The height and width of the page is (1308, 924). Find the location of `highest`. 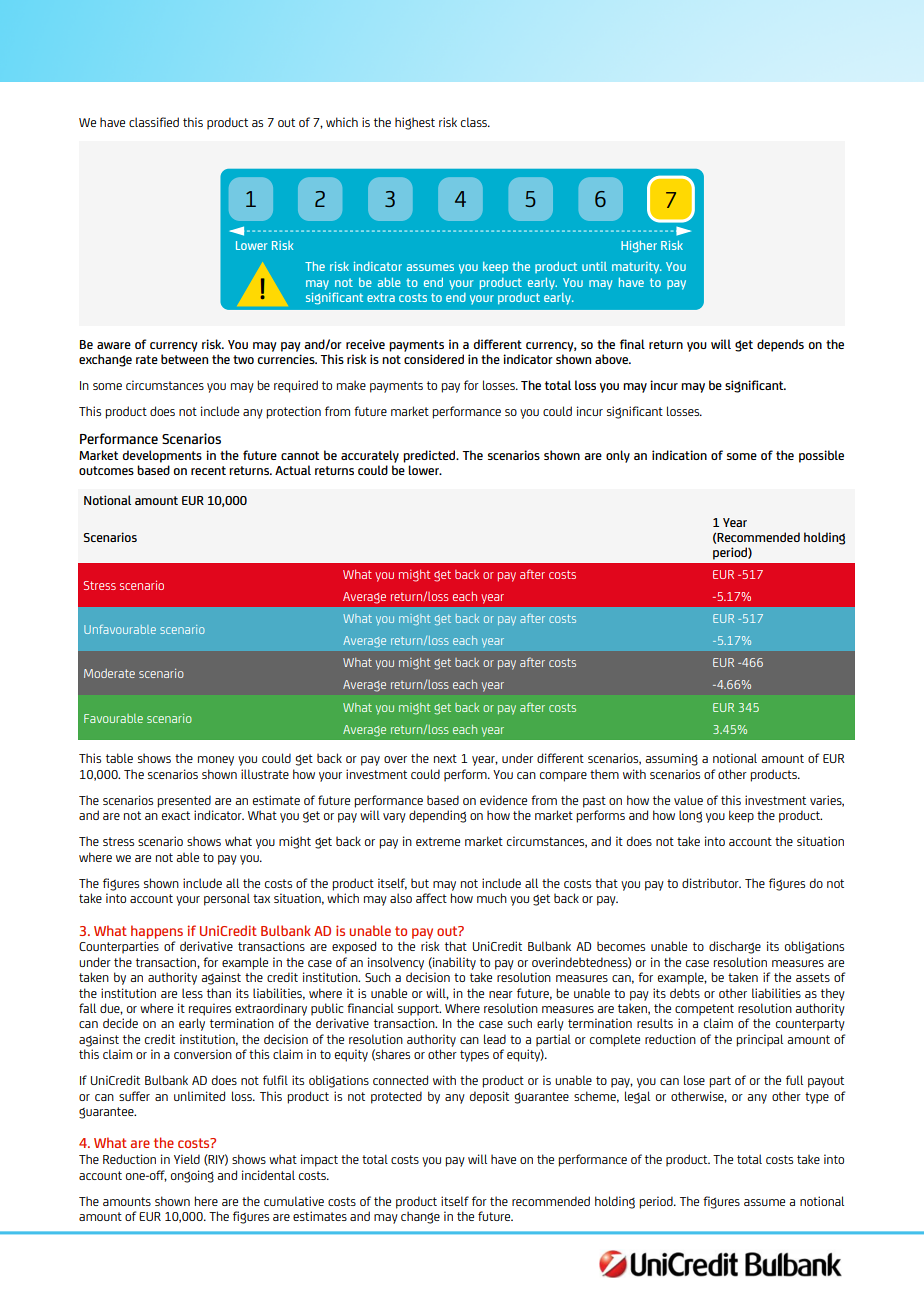

highest is located at coordinates (415, 123).
